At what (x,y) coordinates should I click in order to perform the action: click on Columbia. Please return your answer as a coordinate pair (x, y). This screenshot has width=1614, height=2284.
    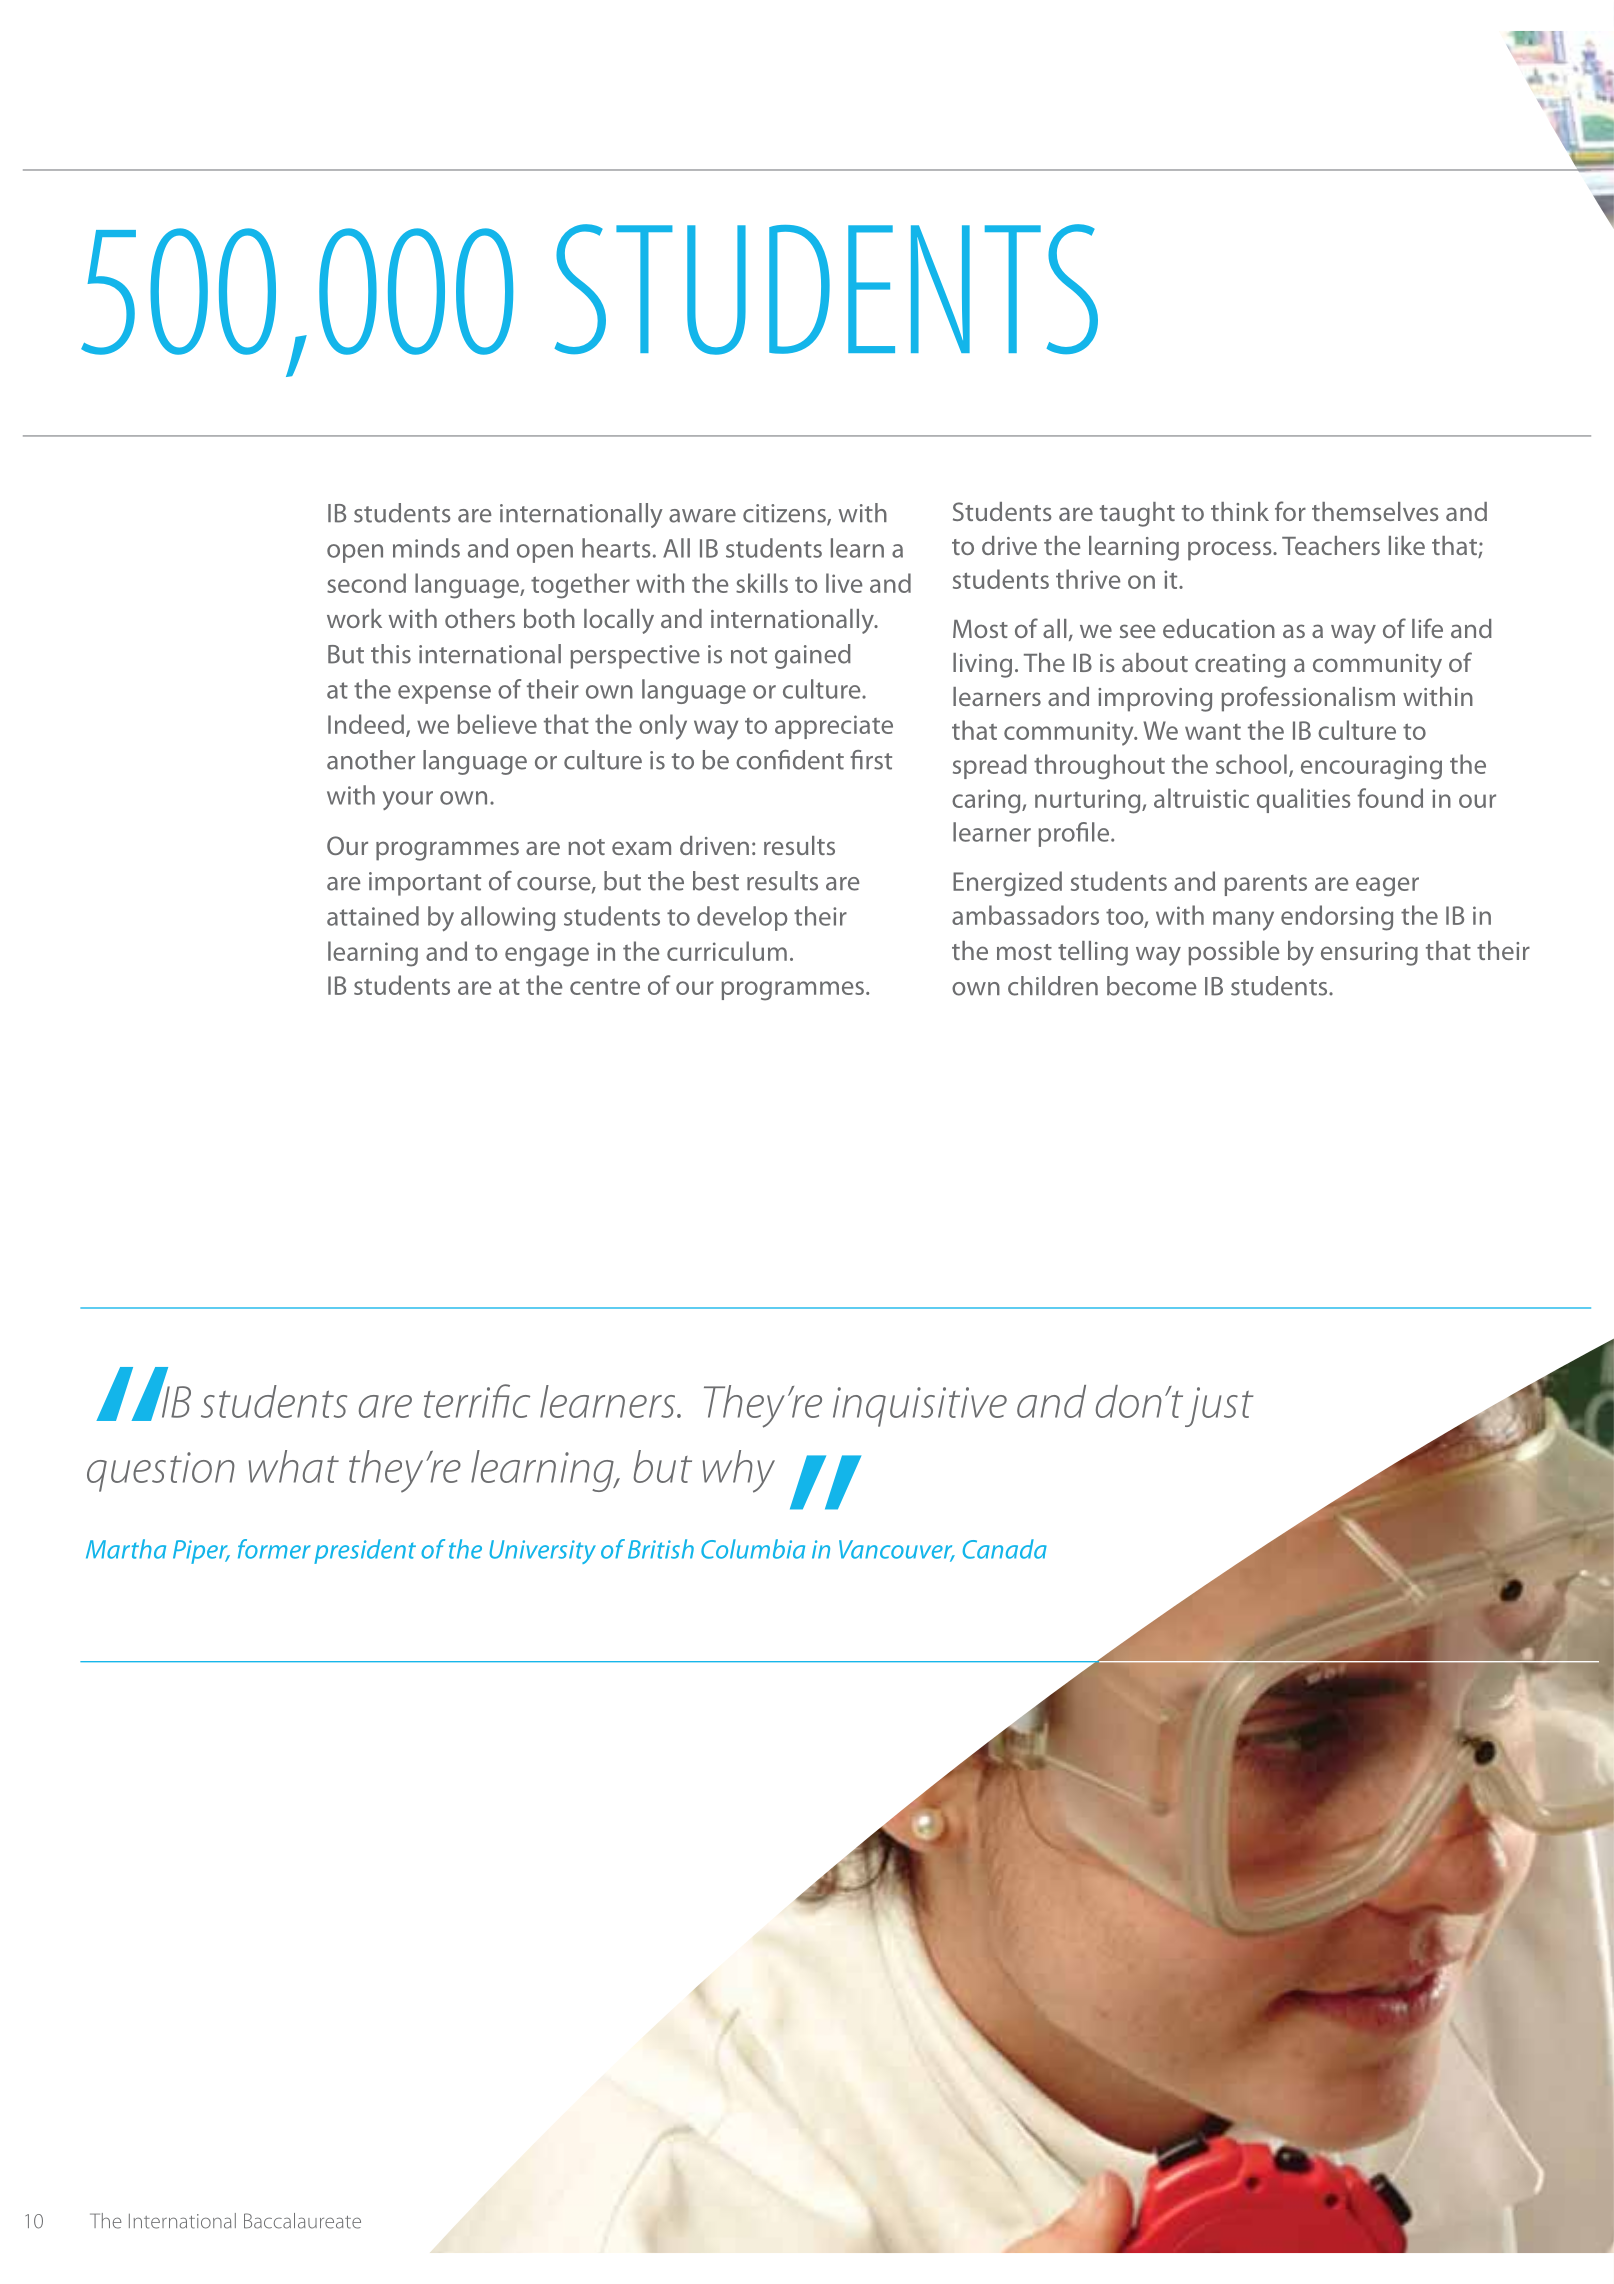
    Looking at the image, I should click on (753, 1549).
